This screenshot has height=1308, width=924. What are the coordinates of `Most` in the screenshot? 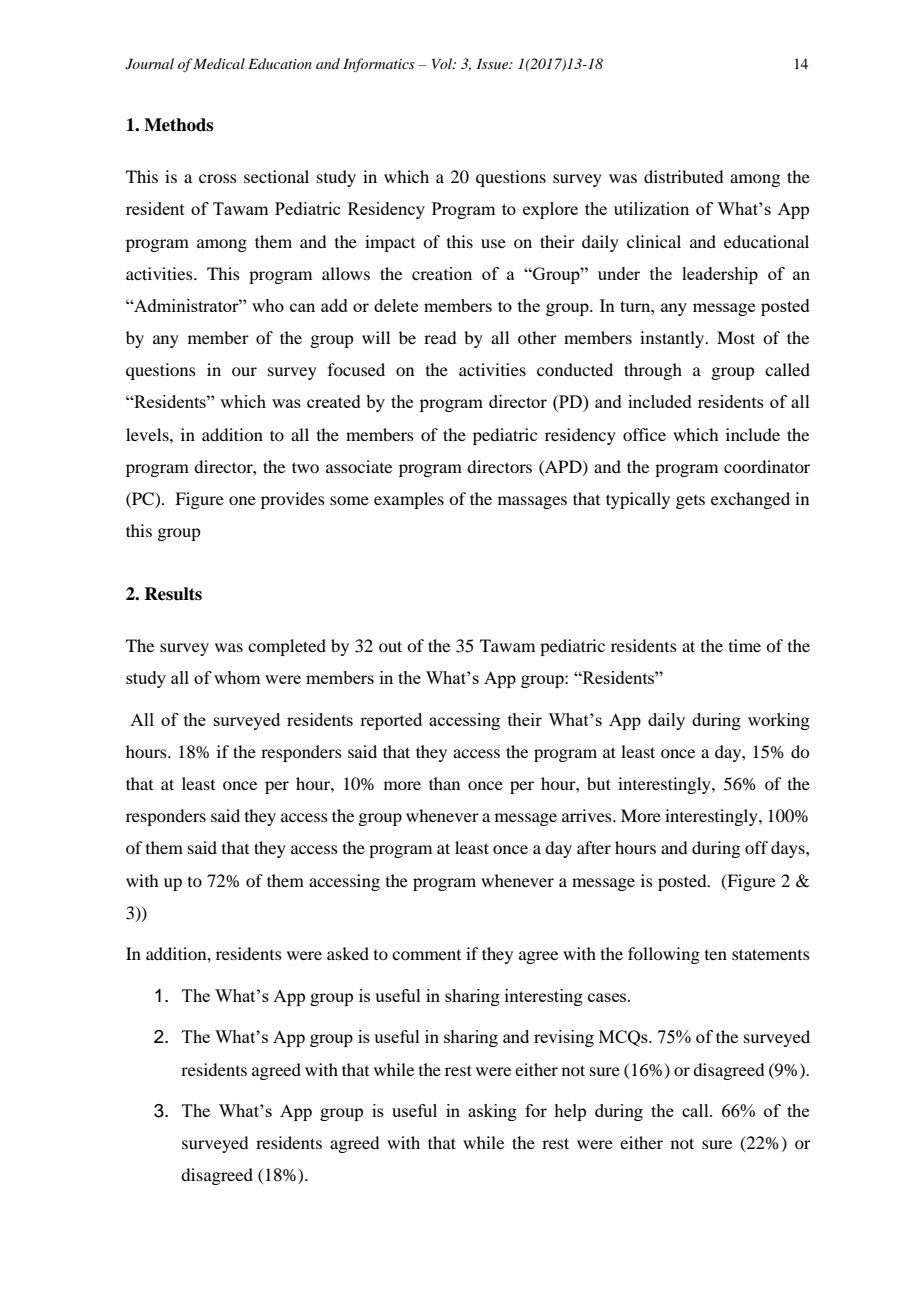 It's located at (736, 337).
